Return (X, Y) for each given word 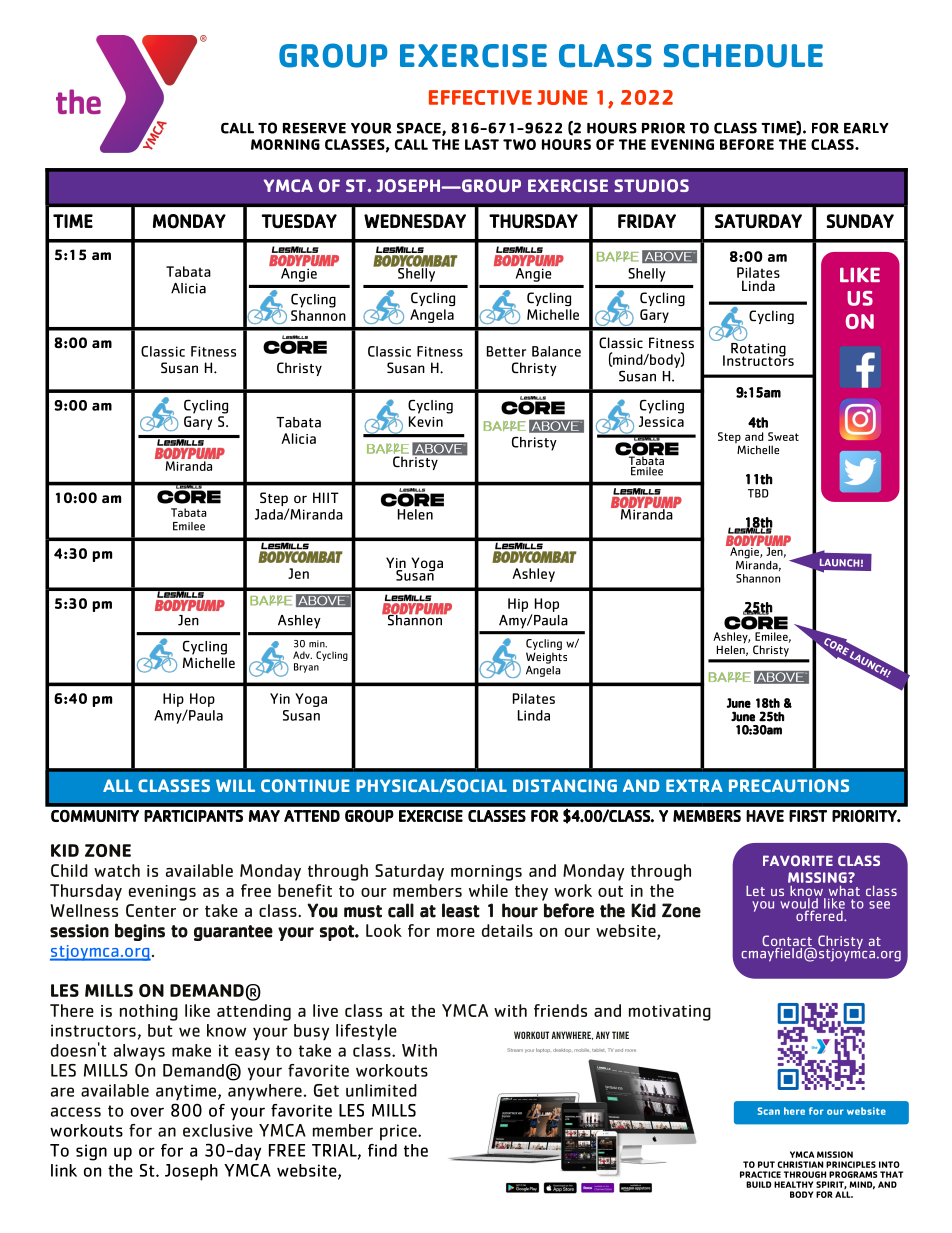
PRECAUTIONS (789, 786)
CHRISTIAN (800, 1164)
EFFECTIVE (480, 97)
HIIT (326, 497)
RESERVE (314, 128)
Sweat (783, 436)
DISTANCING (565, 785)
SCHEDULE (743, 56)
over (147, 1112)
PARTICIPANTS (193, 816)
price (399, 1132)
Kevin (426, 421)
